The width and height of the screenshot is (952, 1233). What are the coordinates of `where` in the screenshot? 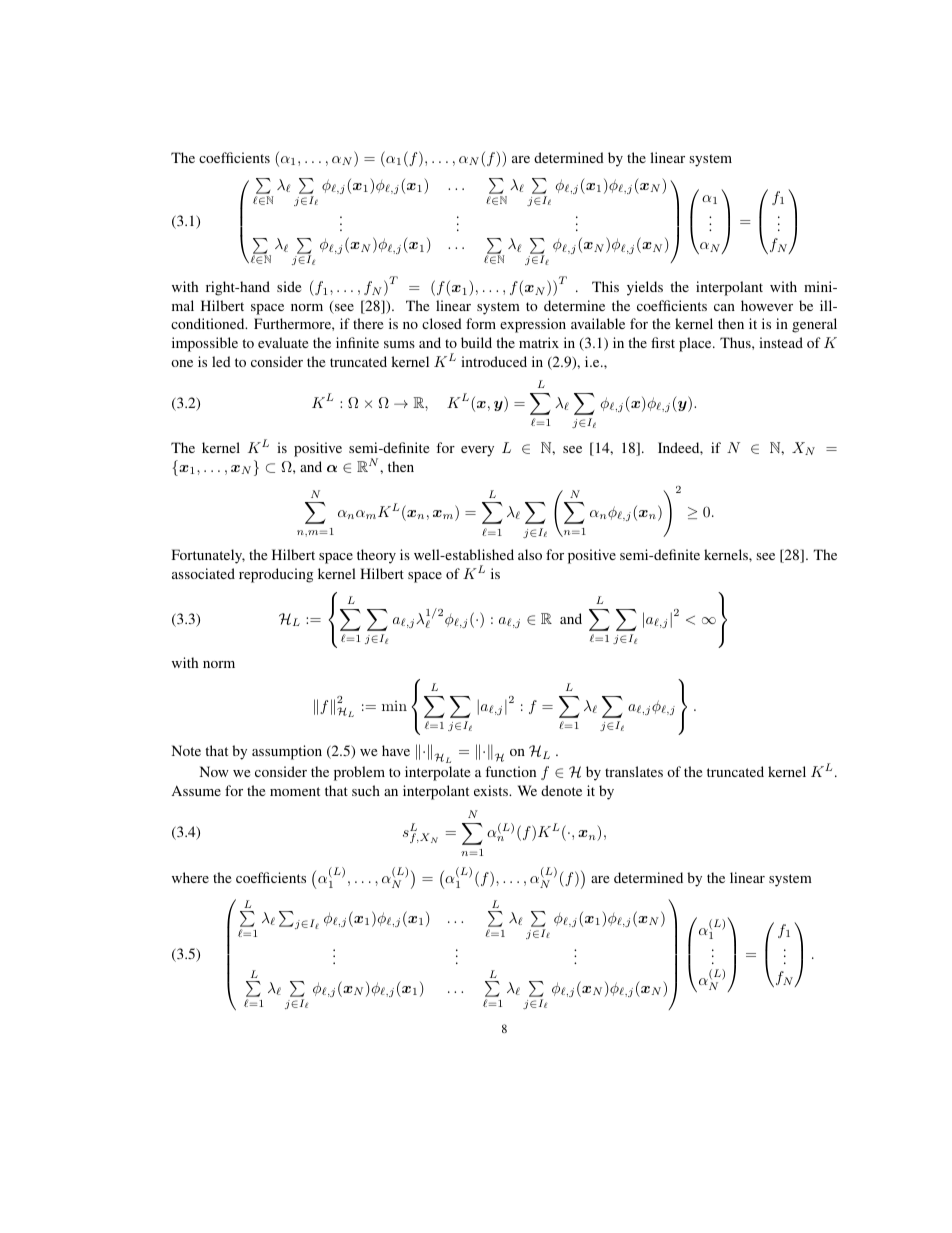 It's located at (190, 877).
